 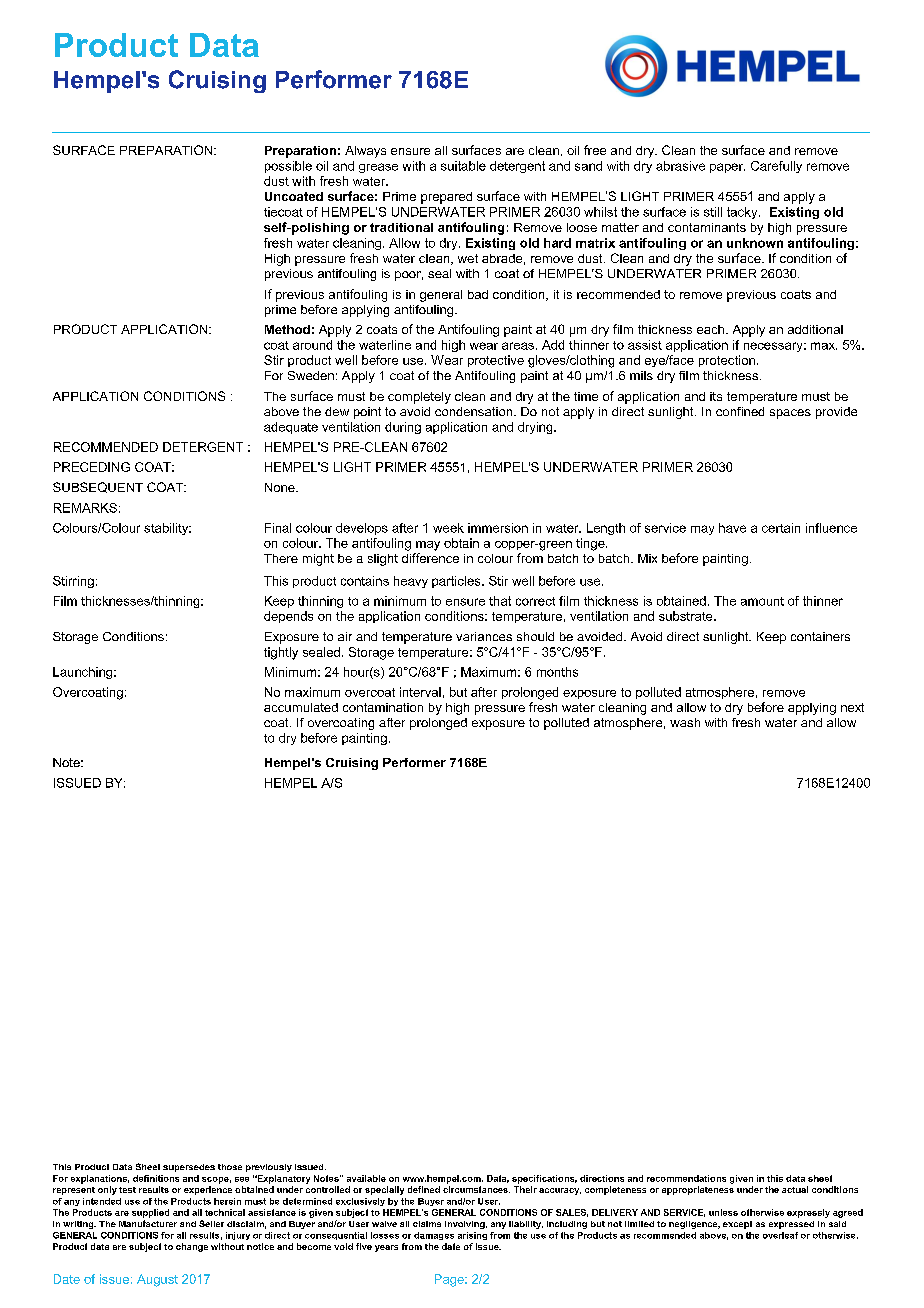 What do you see at coordinates (685, 722) in the image?
I see `wash` at bounding box center [685, 722].
